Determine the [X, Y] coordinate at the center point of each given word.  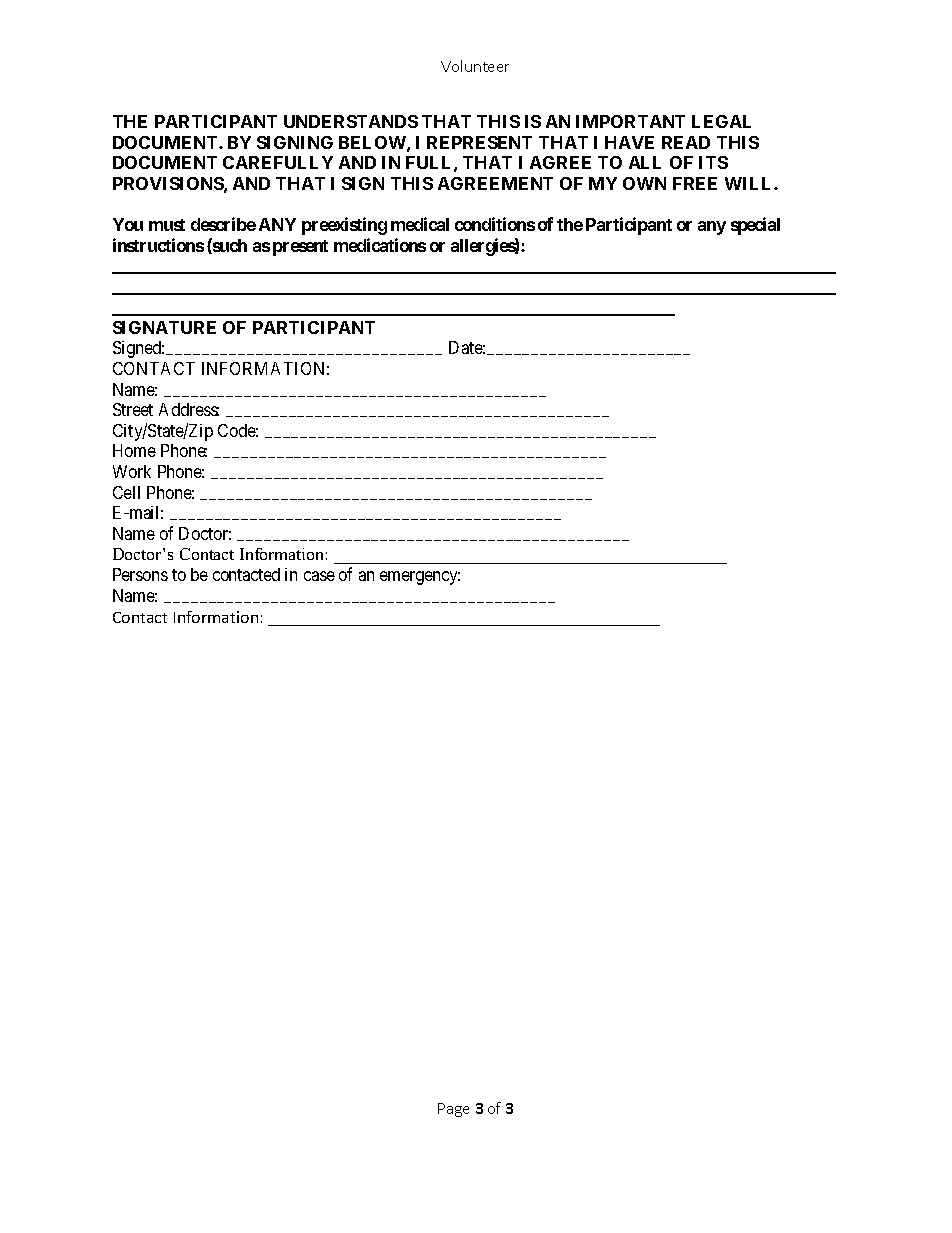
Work [132, 471]
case [319, 576]
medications [380, 245]
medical [420, 224]
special [755, 226]
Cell [126, 492]
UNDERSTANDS [351, 121]
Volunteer [475, 66]
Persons [140, 574]
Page [453, 1110]
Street [133, 409]
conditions [495, 224]
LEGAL [721, 121]
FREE [695, 183]
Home [134, 450]
